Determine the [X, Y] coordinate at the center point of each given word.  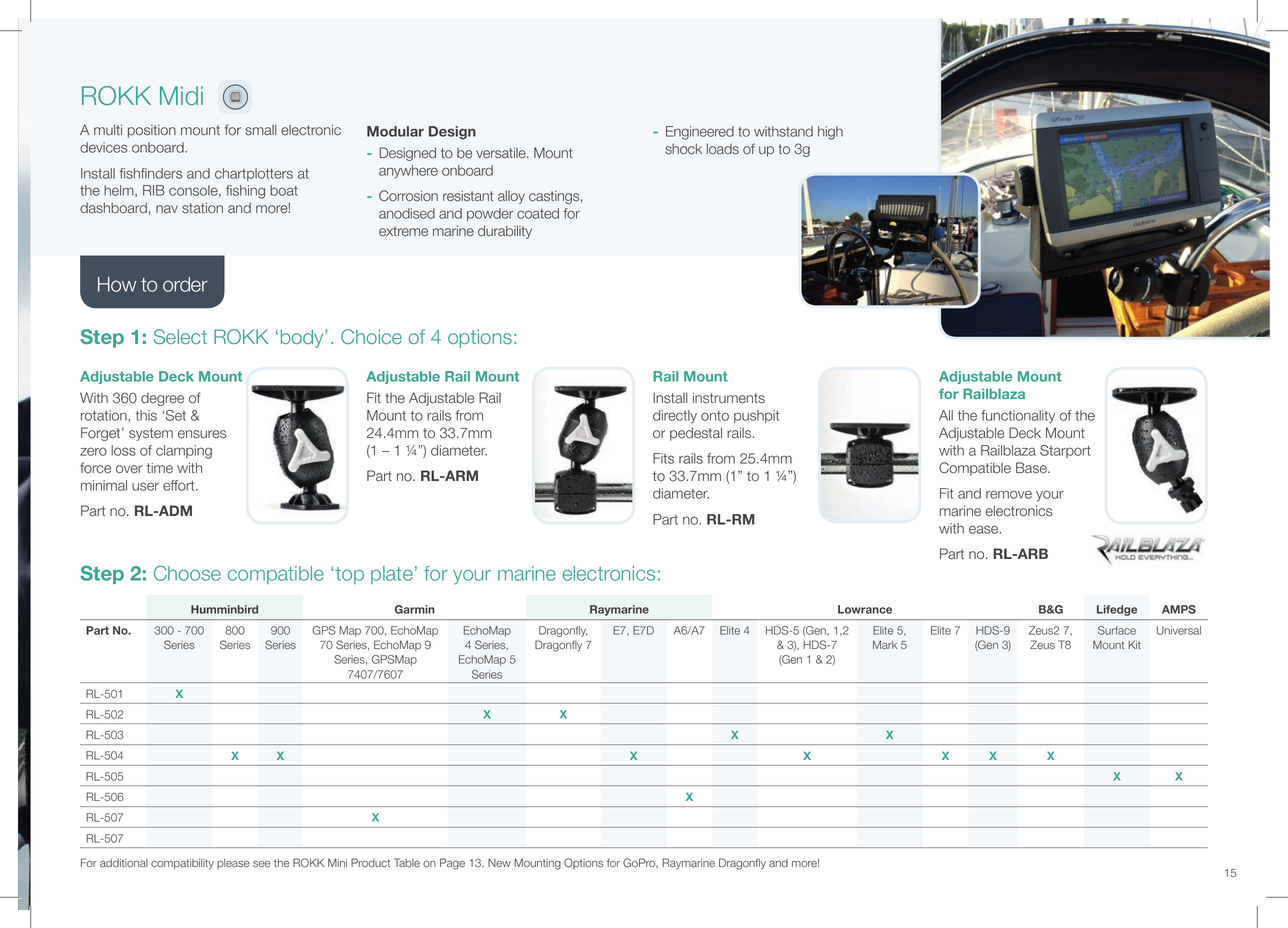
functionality [1018, 417]
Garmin [415, 609]
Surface [1117, 630]
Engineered [700, 133]
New [499, 863]
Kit [1134, 644]
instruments [729, 398]
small [261, 130]
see [262, 864]
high [830, 133]
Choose [187, 573]
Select [180, 336]
